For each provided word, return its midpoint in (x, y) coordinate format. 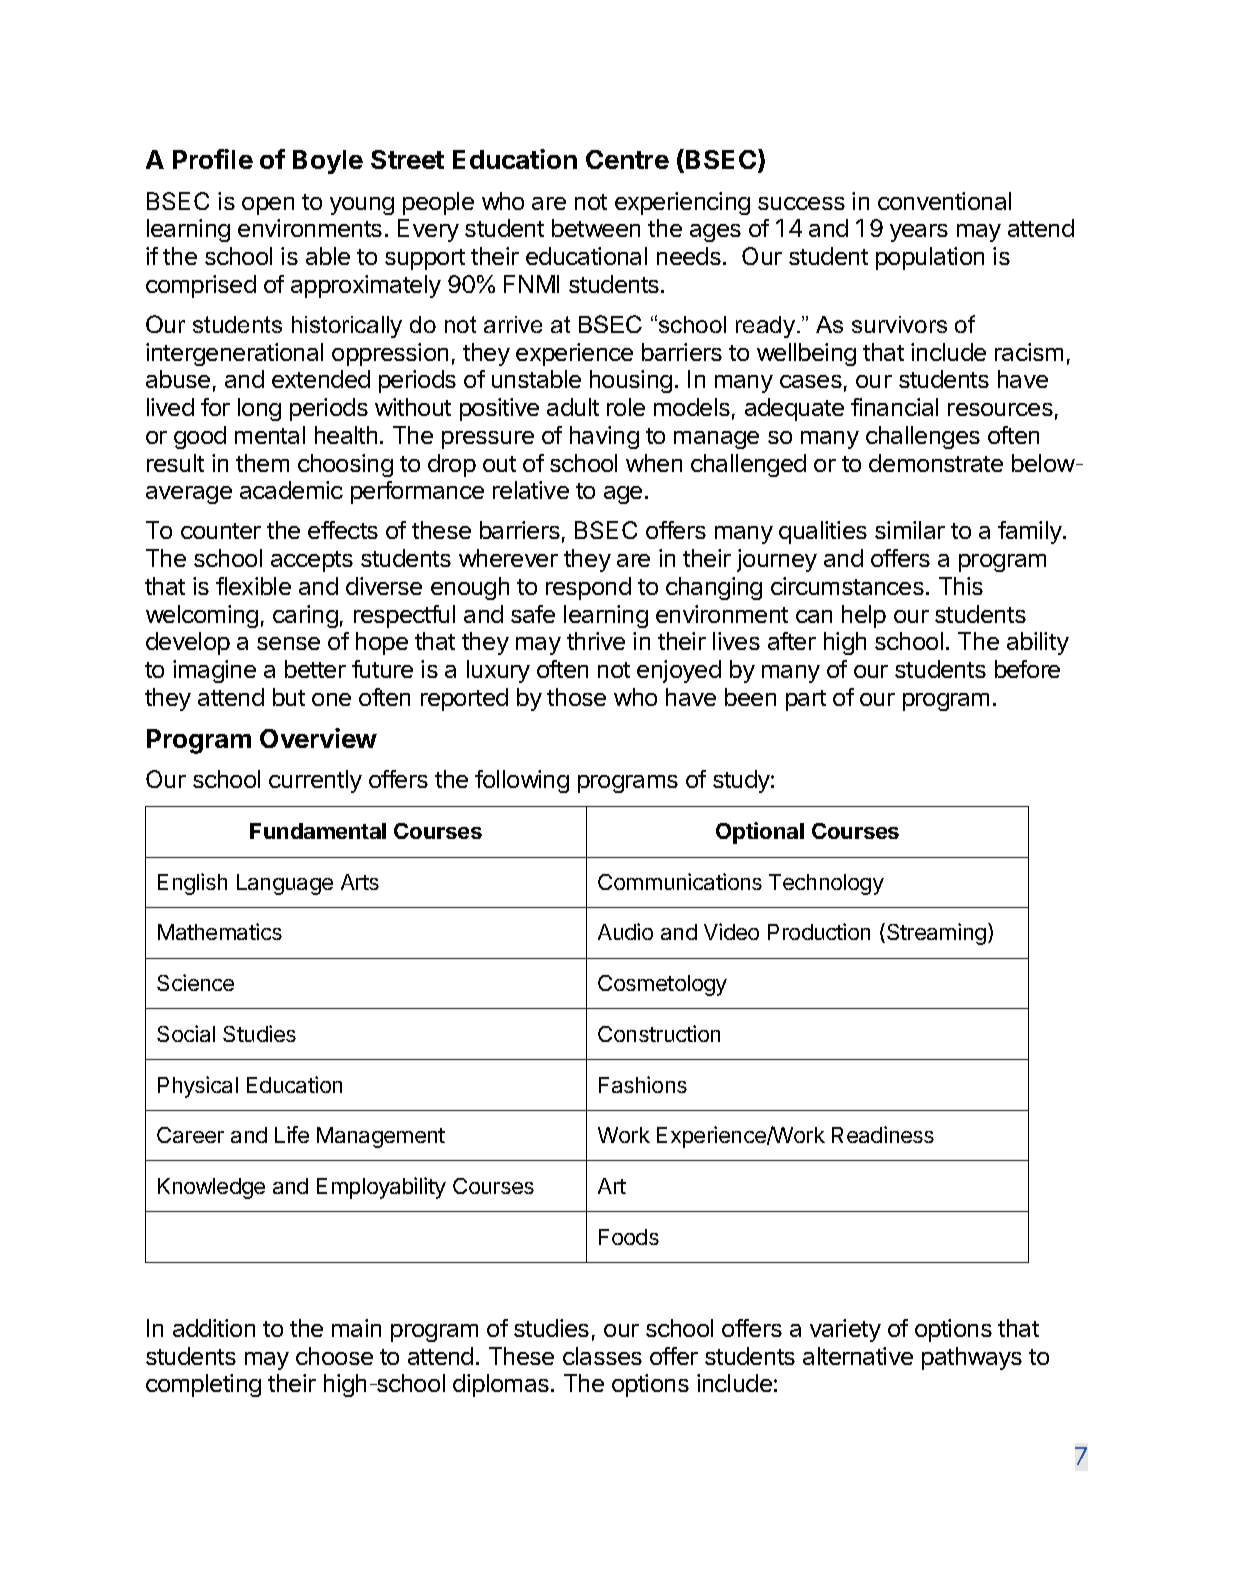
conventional (944, 201)
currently (315, 781)
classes (602, 1356)
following (522, 781)
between (596, 228)
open (268, 206)
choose (334, 1356)
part (806, 700)
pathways (972, 1358)
